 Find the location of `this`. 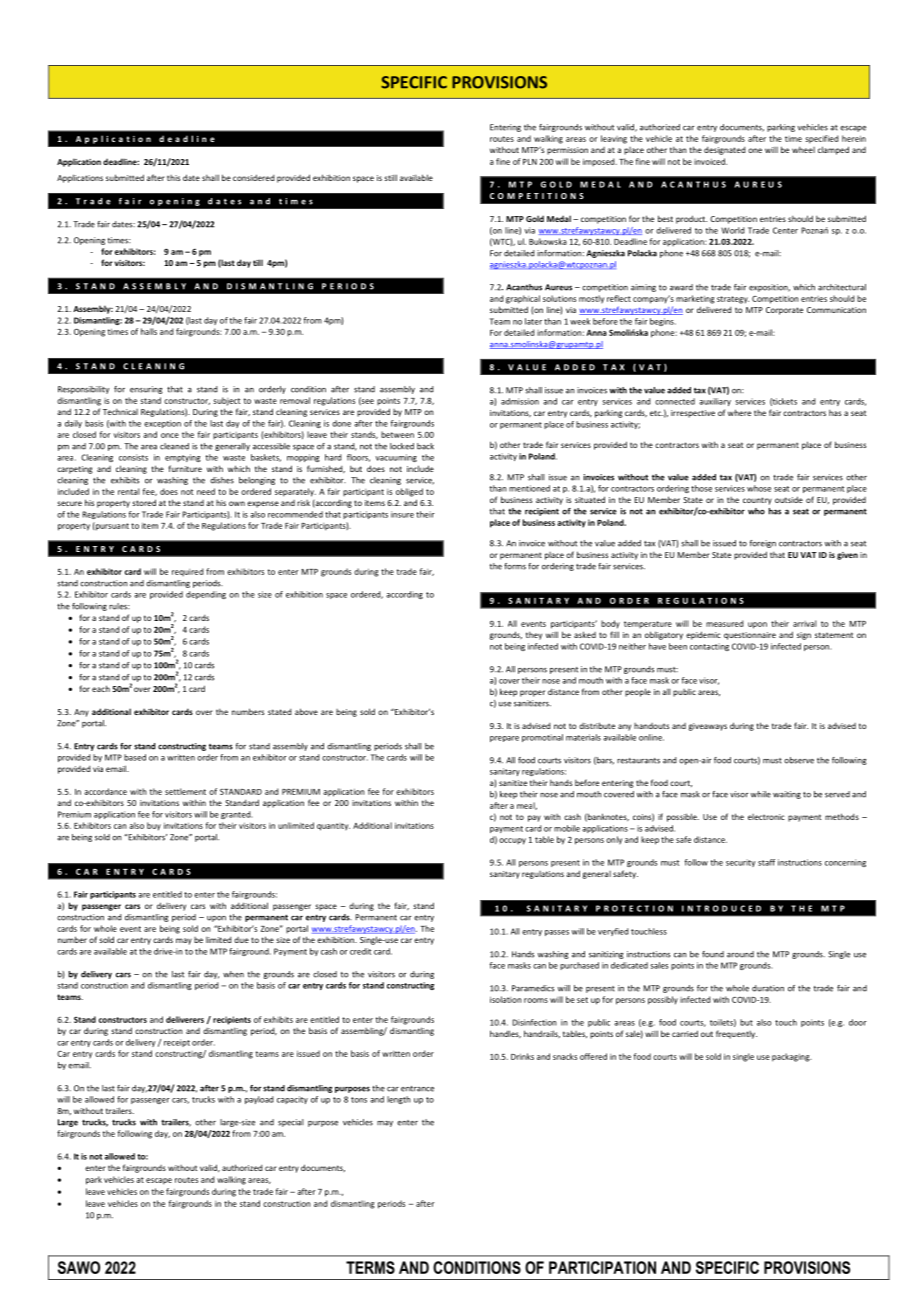

this is located at coordinates (173, 178).
